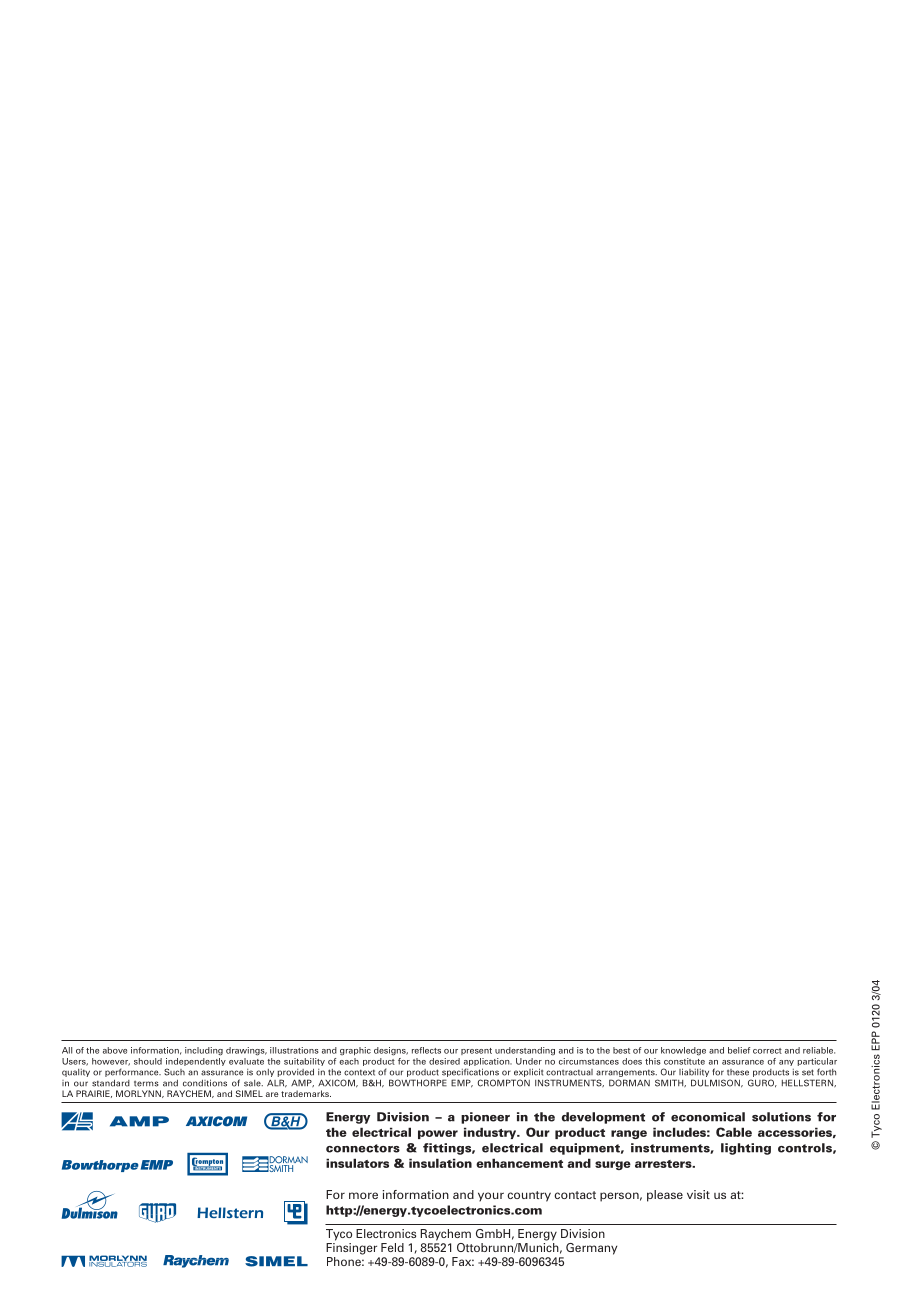  Describe the element at coordinates (148, 1061) in the page. I see `should` at that location.
